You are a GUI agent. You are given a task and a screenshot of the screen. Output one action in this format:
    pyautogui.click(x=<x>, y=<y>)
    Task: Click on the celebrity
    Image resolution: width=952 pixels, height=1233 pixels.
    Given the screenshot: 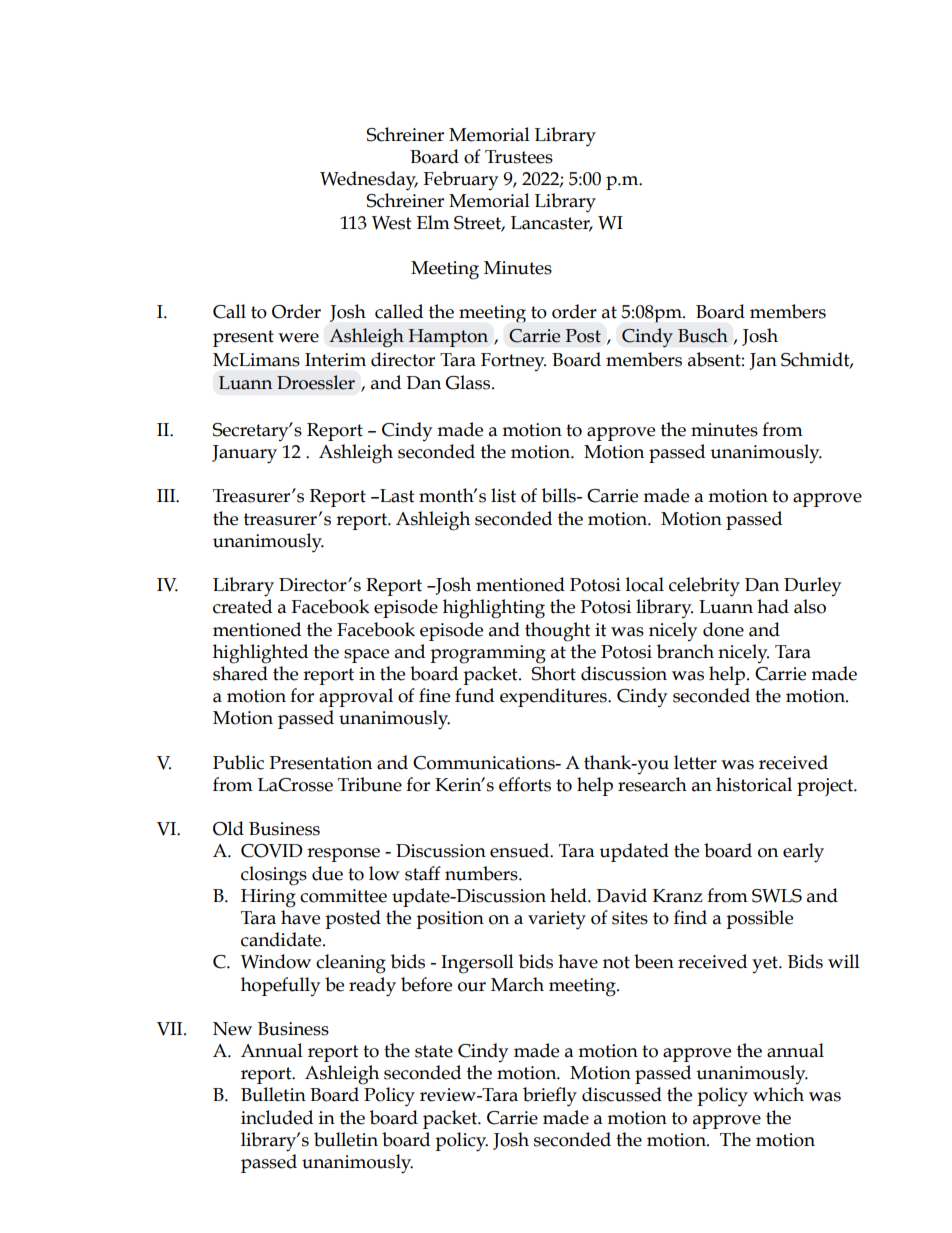 What is the action you would take?
    pyautogui.click(x=704, y=587)
